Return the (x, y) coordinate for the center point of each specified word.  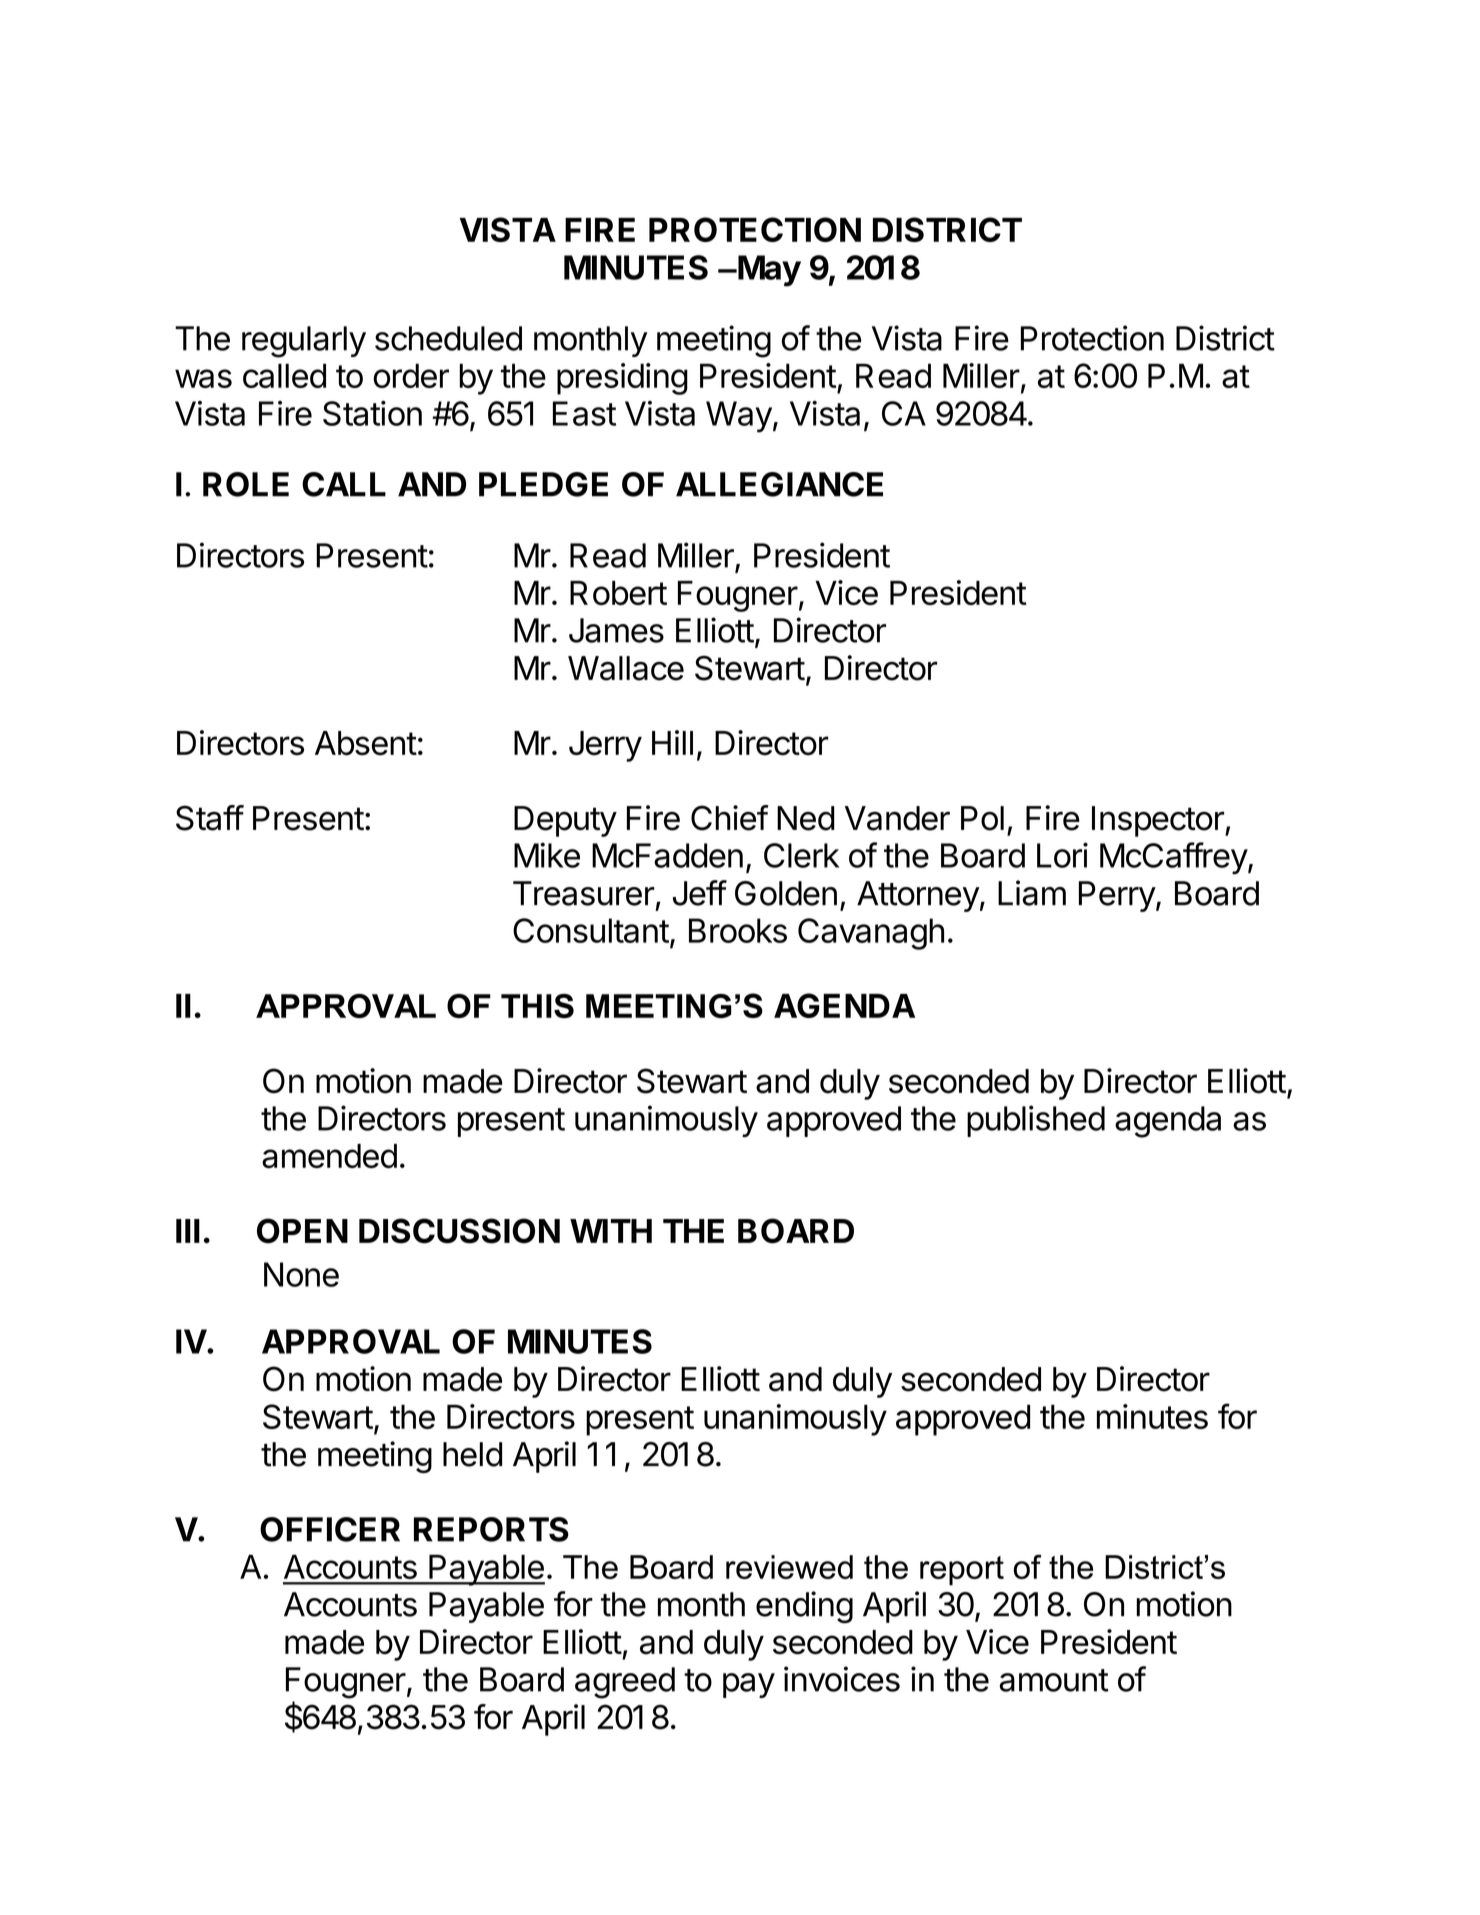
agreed (625, 1683)
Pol (982, 818)
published (1036, 1121)
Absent (366, 743)
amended (329, 1156)
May (768, 271)
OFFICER (330, 1529)
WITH (611, 1231)
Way (739, 417)
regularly (304, 342)
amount (1054, 1680)
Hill (672, 742)
